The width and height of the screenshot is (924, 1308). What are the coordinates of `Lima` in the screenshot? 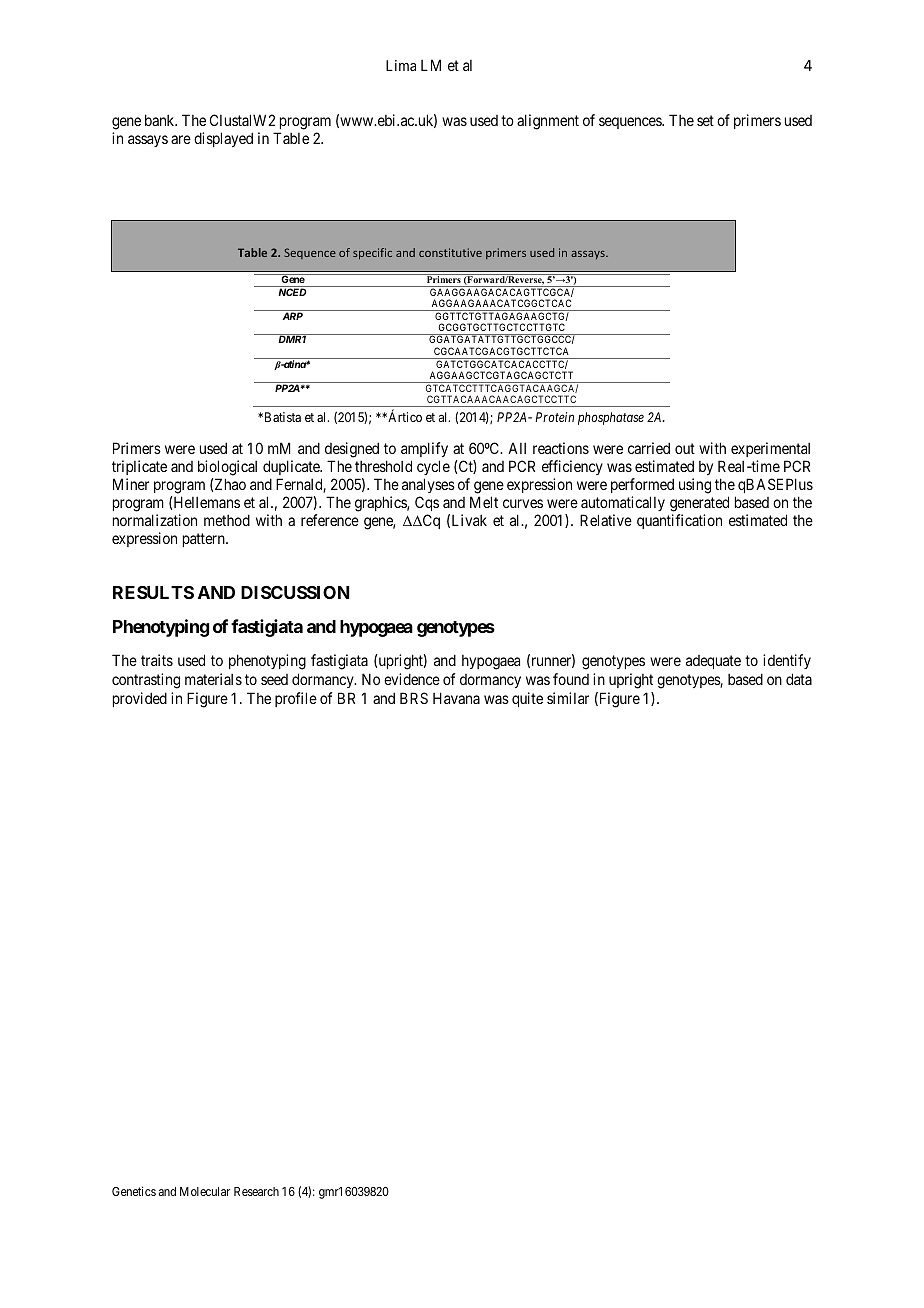 It's located at (401, 65).
